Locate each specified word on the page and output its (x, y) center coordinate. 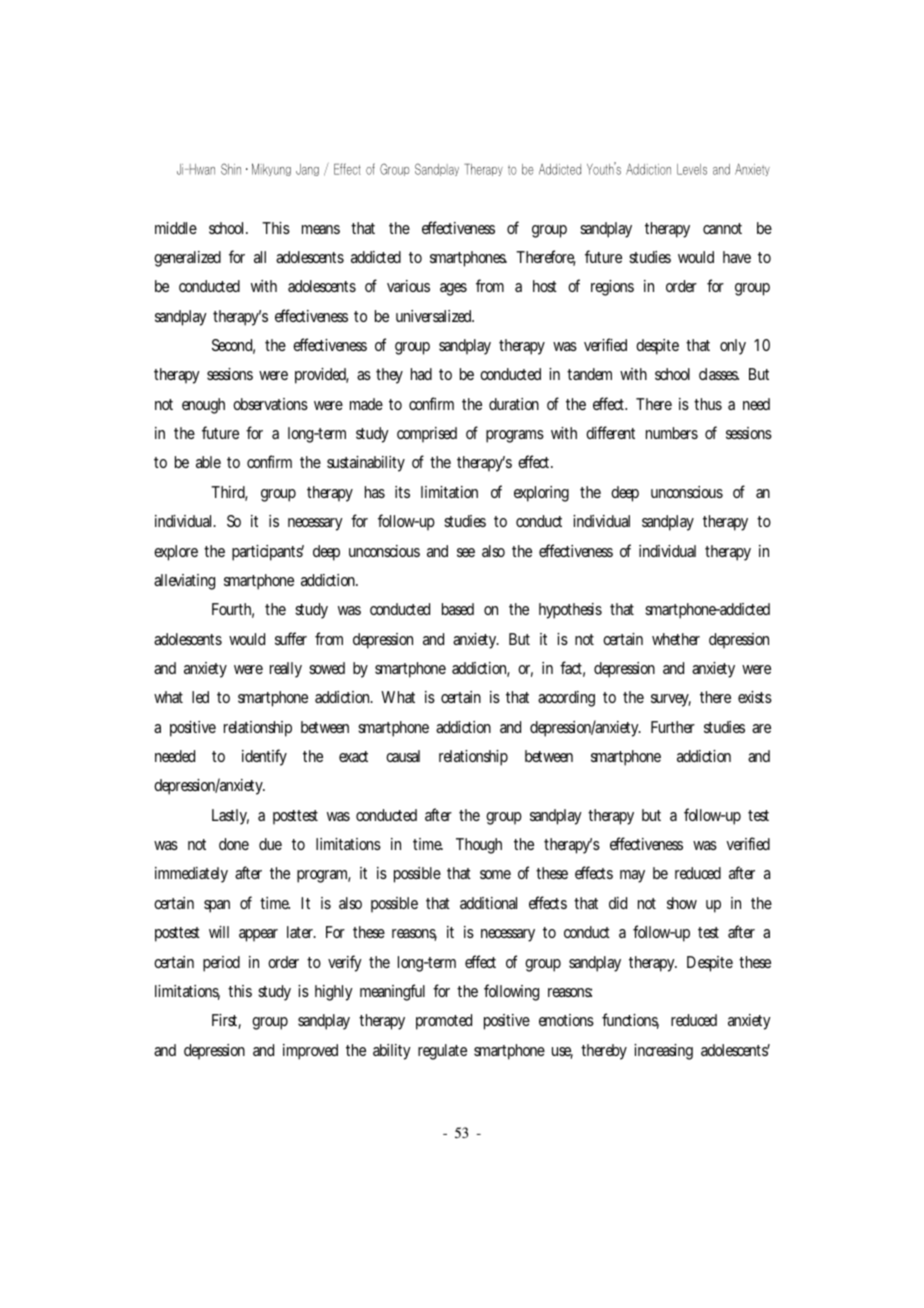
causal (403, 756)
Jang (307, 170)
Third (229, 493)
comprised (427, 435)
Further (673, 727)
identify (264, 757)
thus (708, 404)
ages (453, 289)
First (226, 1021)
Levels (692, 169)
